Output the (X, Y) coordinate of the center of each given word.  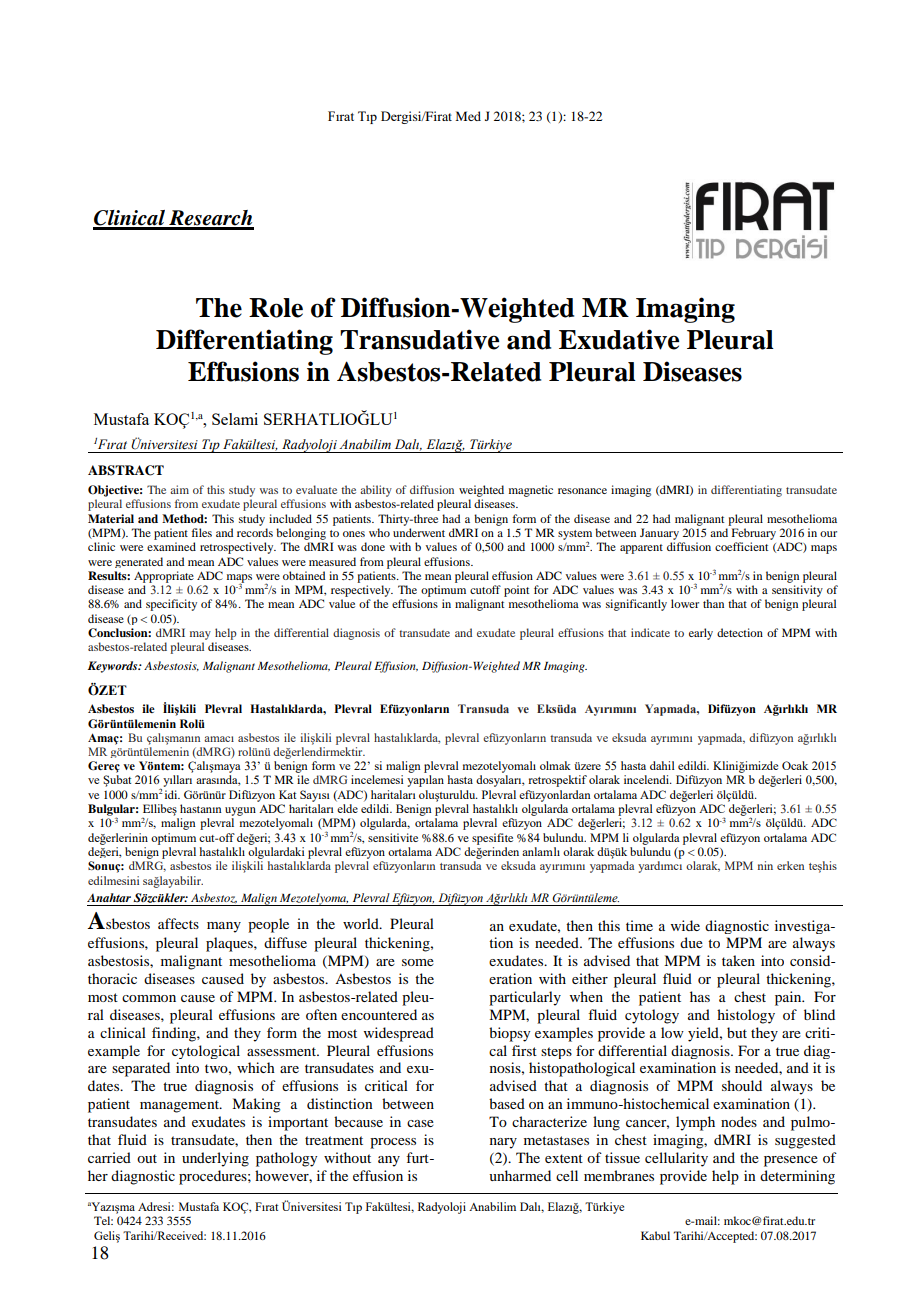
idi (171, 794)
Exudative (619, 339)
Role (276, 308)
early (701, 634)
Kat (287, 794)
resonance (582, 491)
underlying (215, 1159)
